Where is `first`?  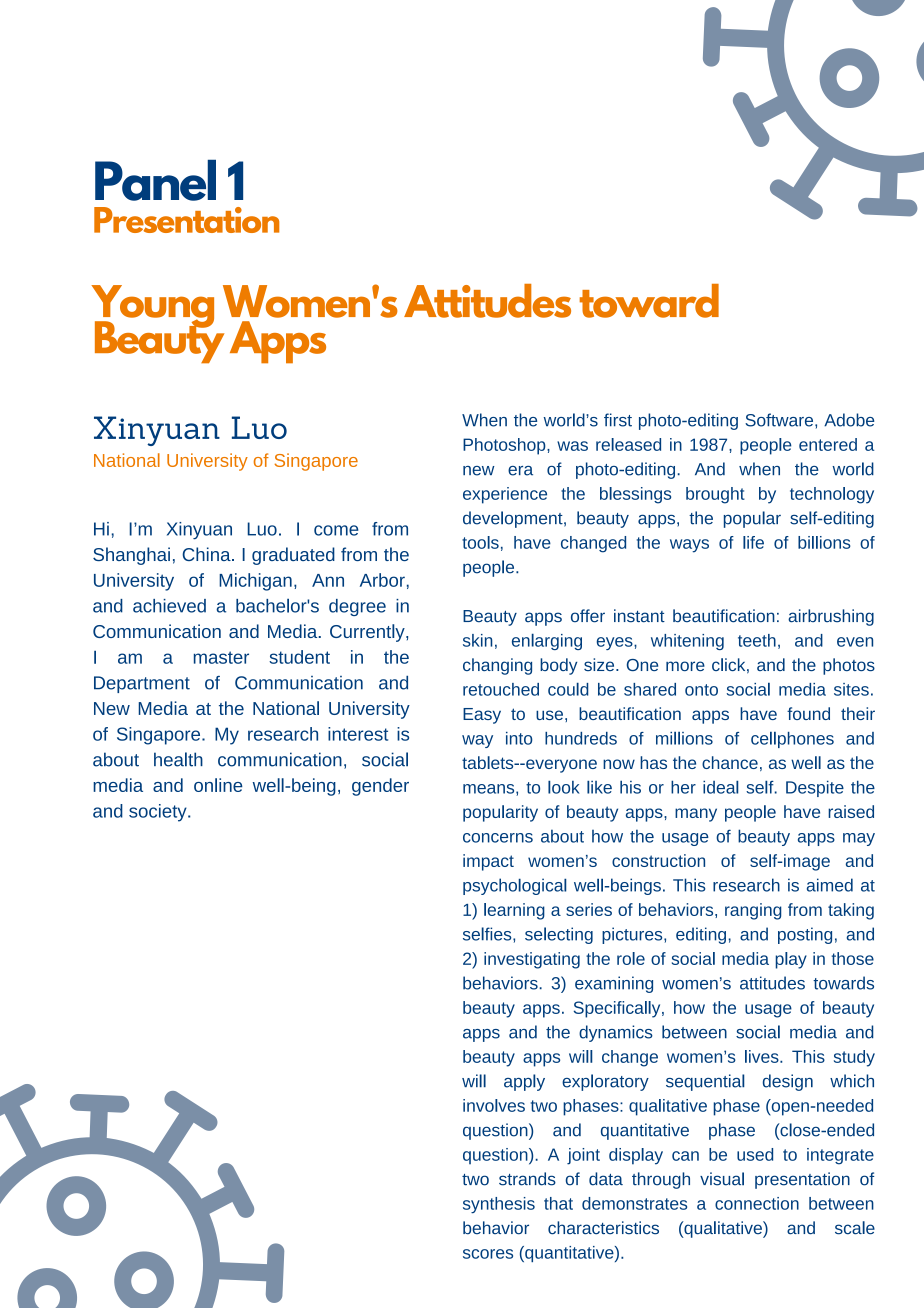 first is located at coordinates (618, 420).
